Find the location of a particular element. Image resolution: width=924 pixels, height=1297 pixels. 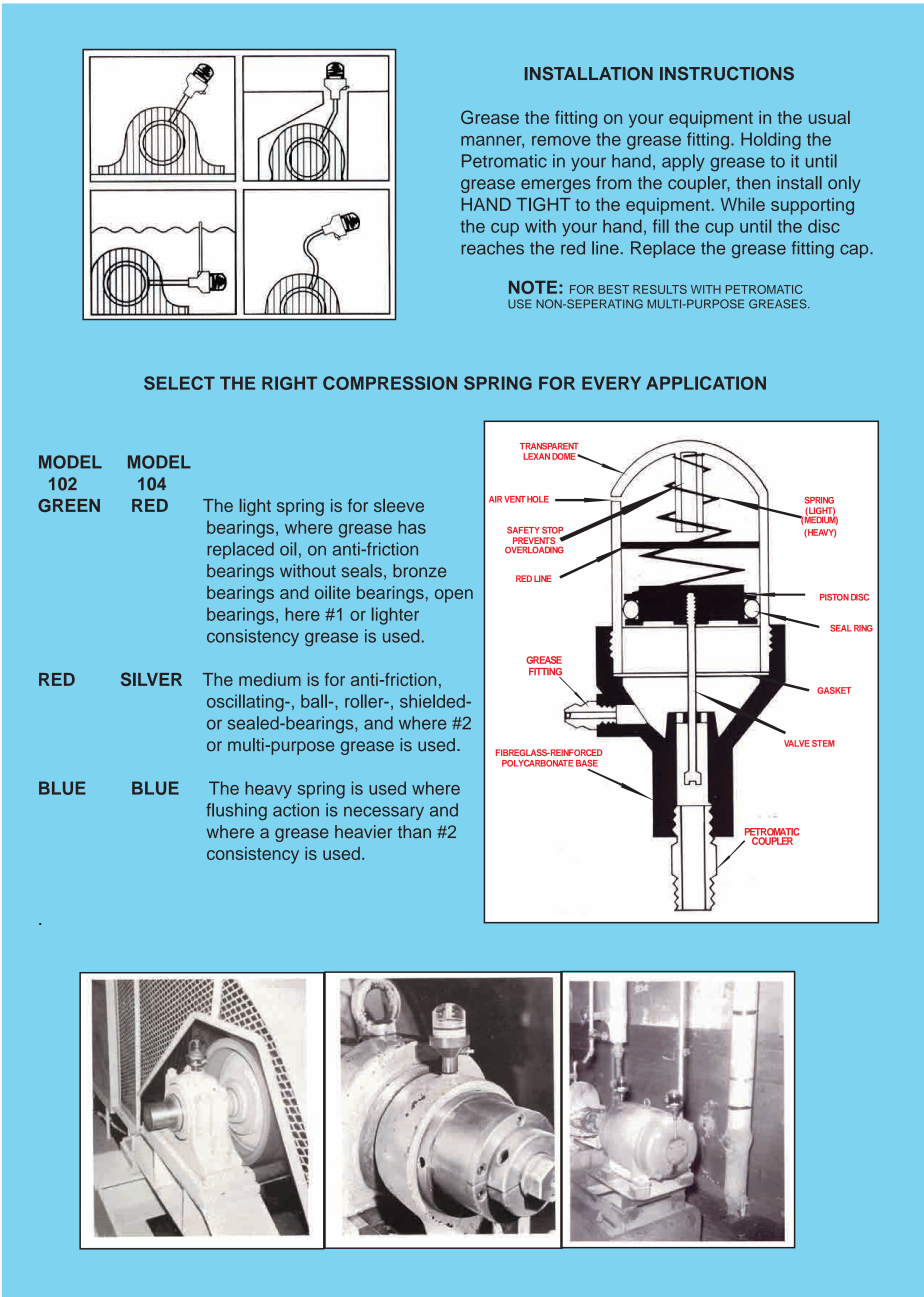

PISTON is located at coordinates (834, 597).
